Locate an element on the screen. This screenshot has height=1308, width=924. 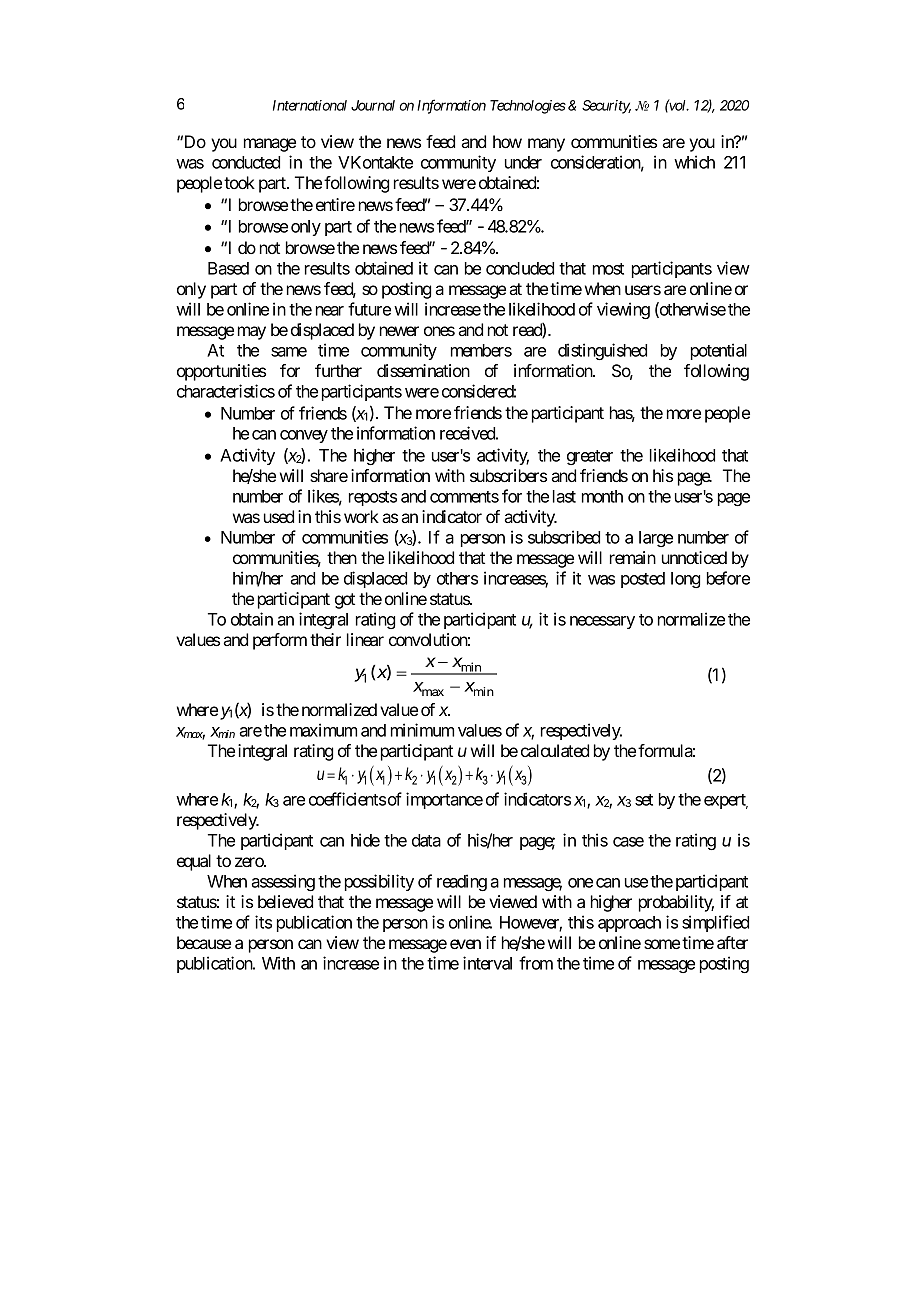
potential is located at coordinates (719, 351).
